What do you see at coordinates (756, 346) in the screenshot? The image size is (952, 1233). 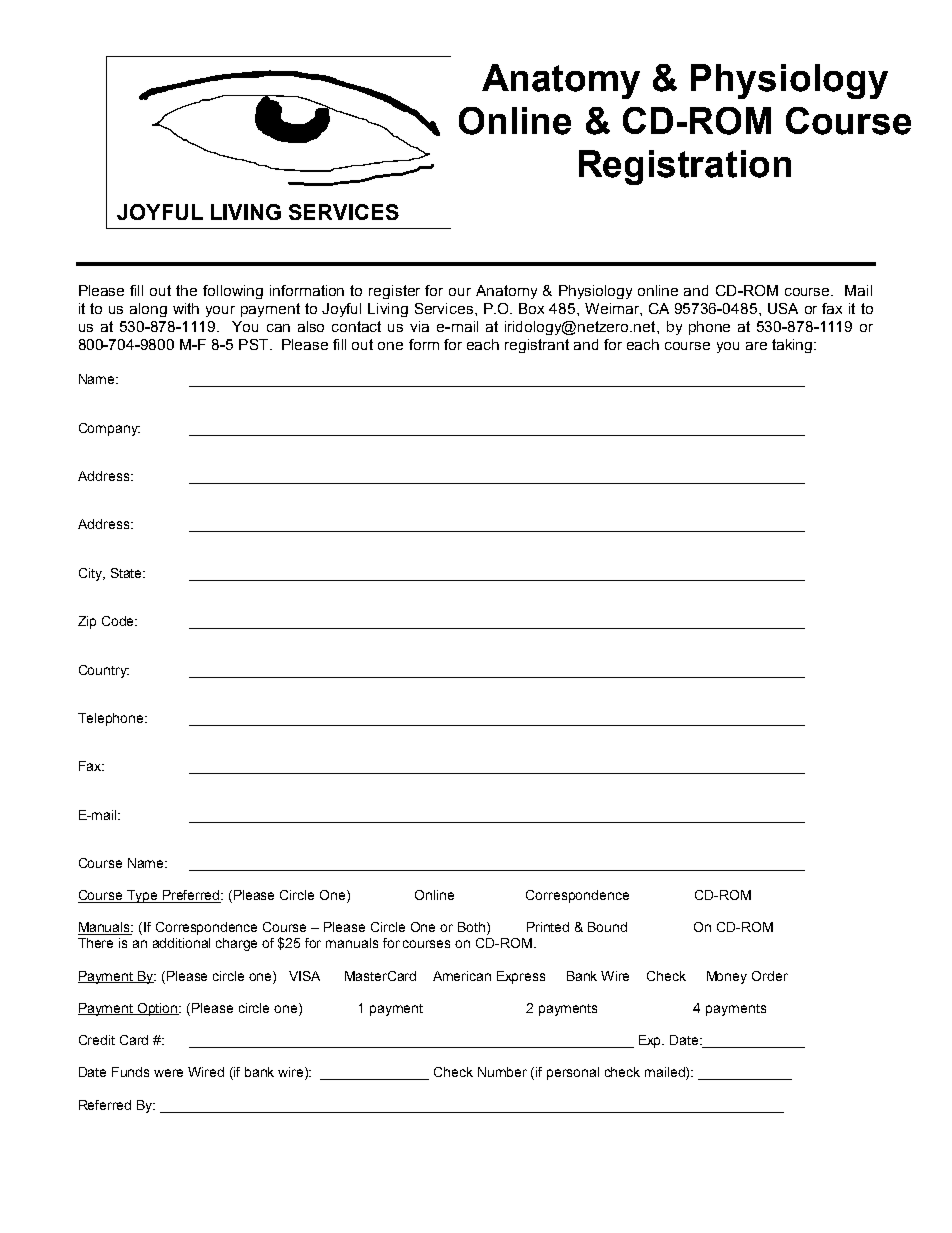 I see `are` at bounding box center [756, 346].
